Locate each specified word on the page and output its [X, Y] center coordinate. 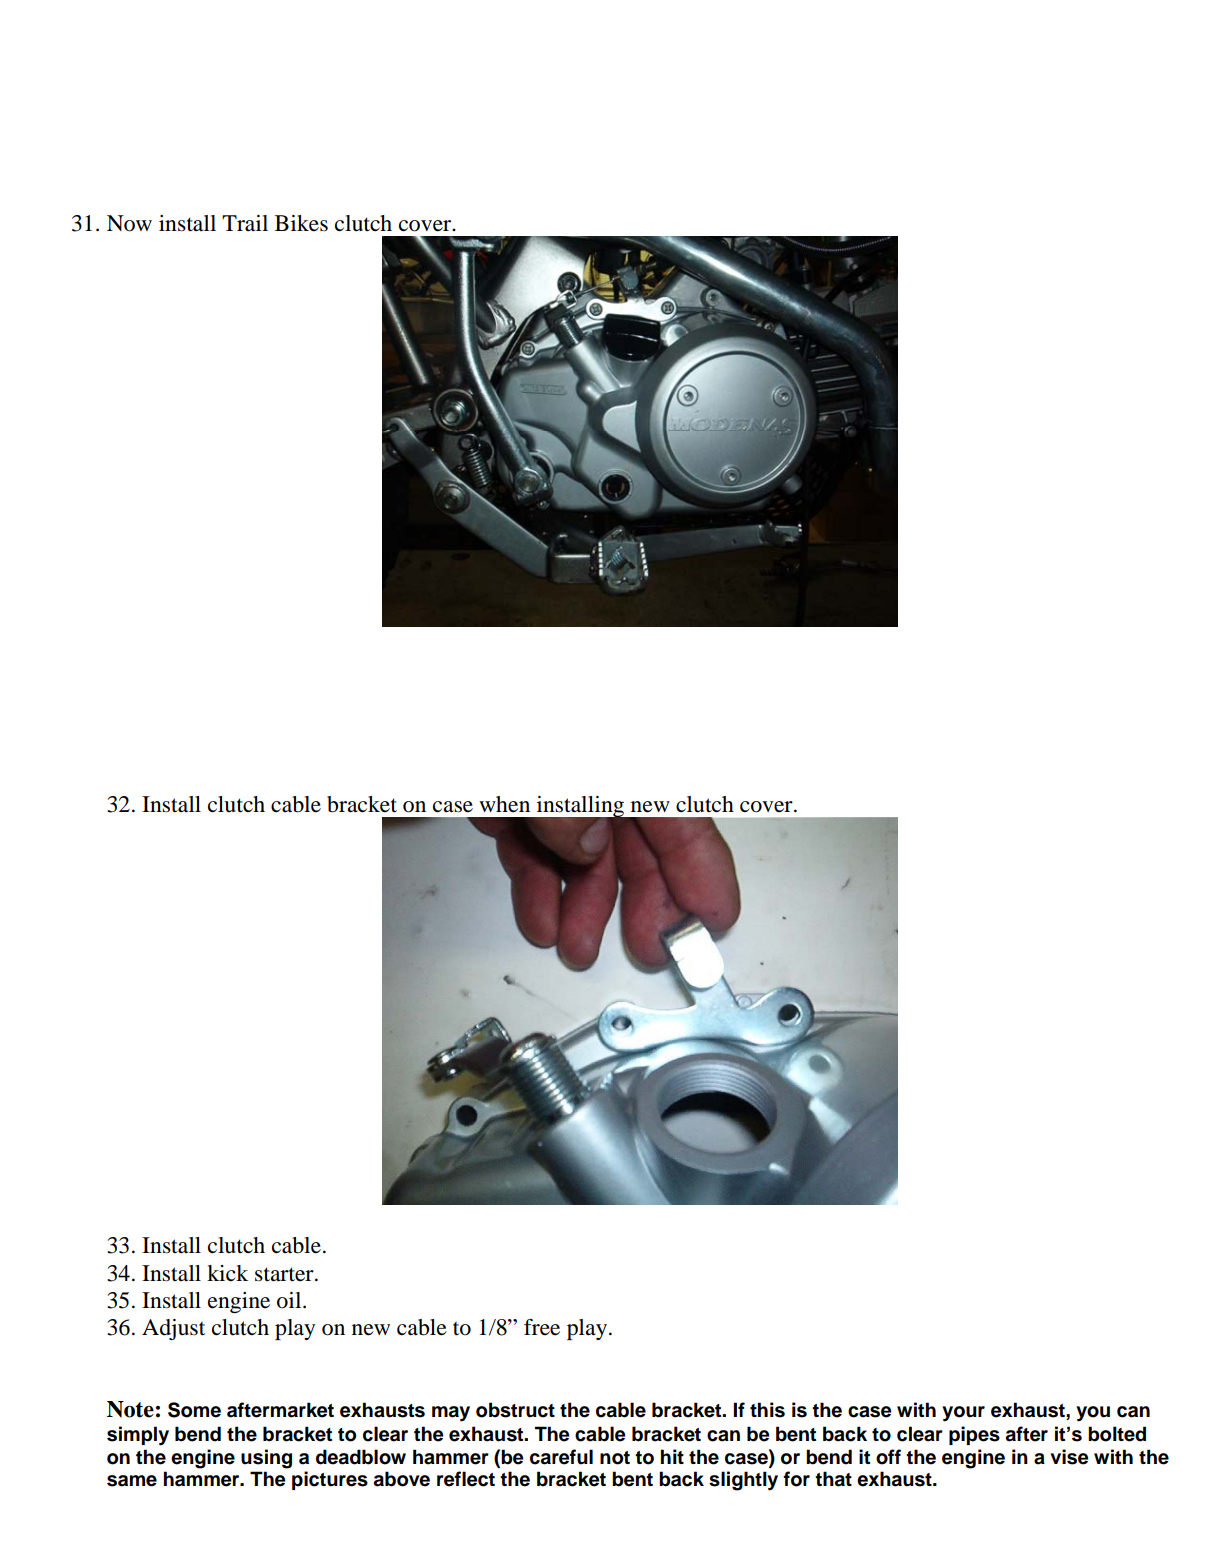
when [504, 804]
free [542, 1327]
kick [227, 1273]
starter [285, 1274]
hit [672, 1456]
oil [290, 1300]
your [963, 1414]
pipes [974, 1435]
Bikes [301, 223]
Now [129, 223]
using [266, 1459]
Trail [245, 223]
